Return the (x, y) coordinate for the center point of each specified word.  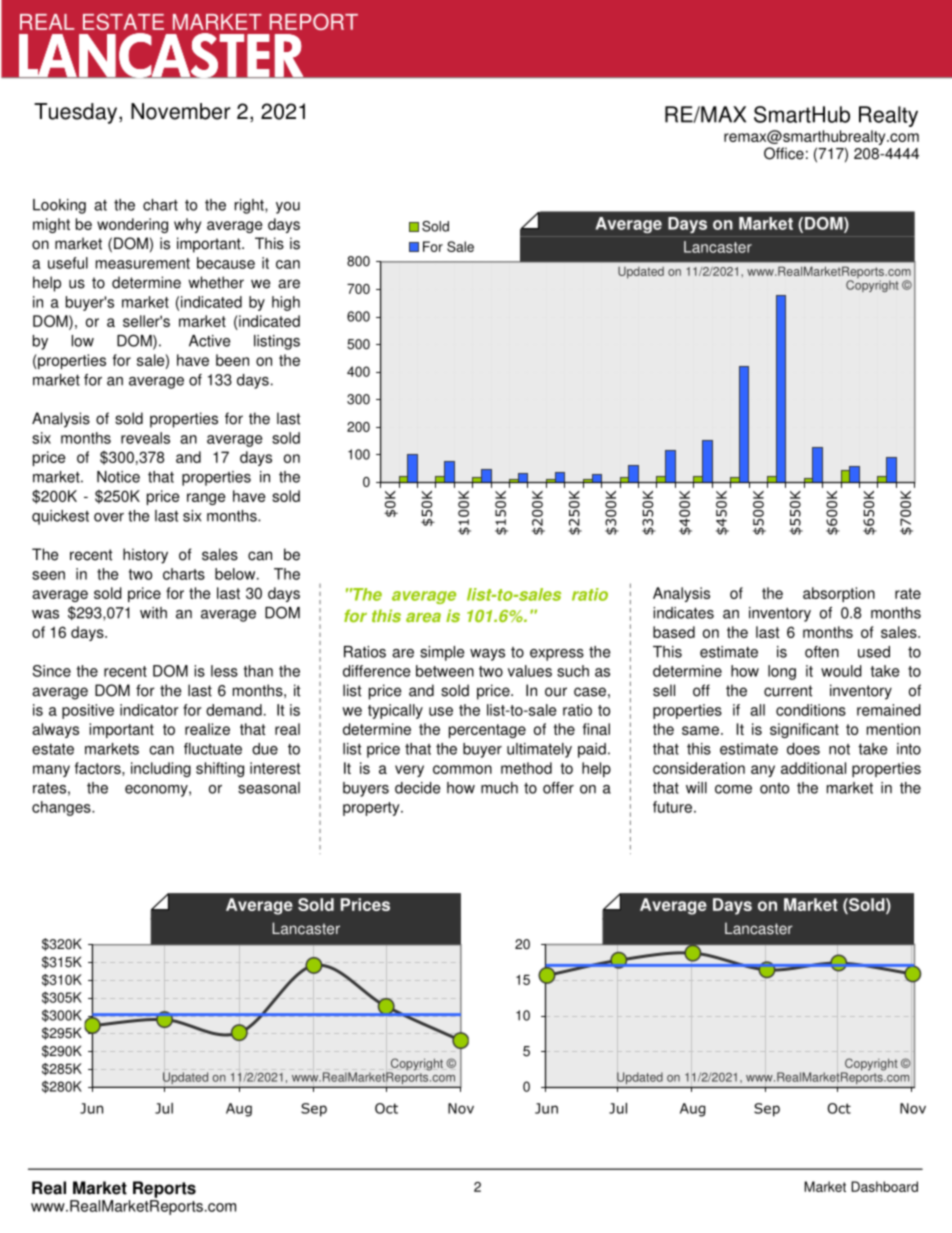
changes (62, 808)
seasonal (269, 788)
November (181, 111)
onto (774, 788)
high (286, 303)
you (288, 208)
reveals (145, 438)
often (822, 652)
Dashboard (884, 1186)
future (672, 807)
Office (784, 153)
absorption (839, 594)
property (372, 809)
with (153, 613)
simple (442, 653)
